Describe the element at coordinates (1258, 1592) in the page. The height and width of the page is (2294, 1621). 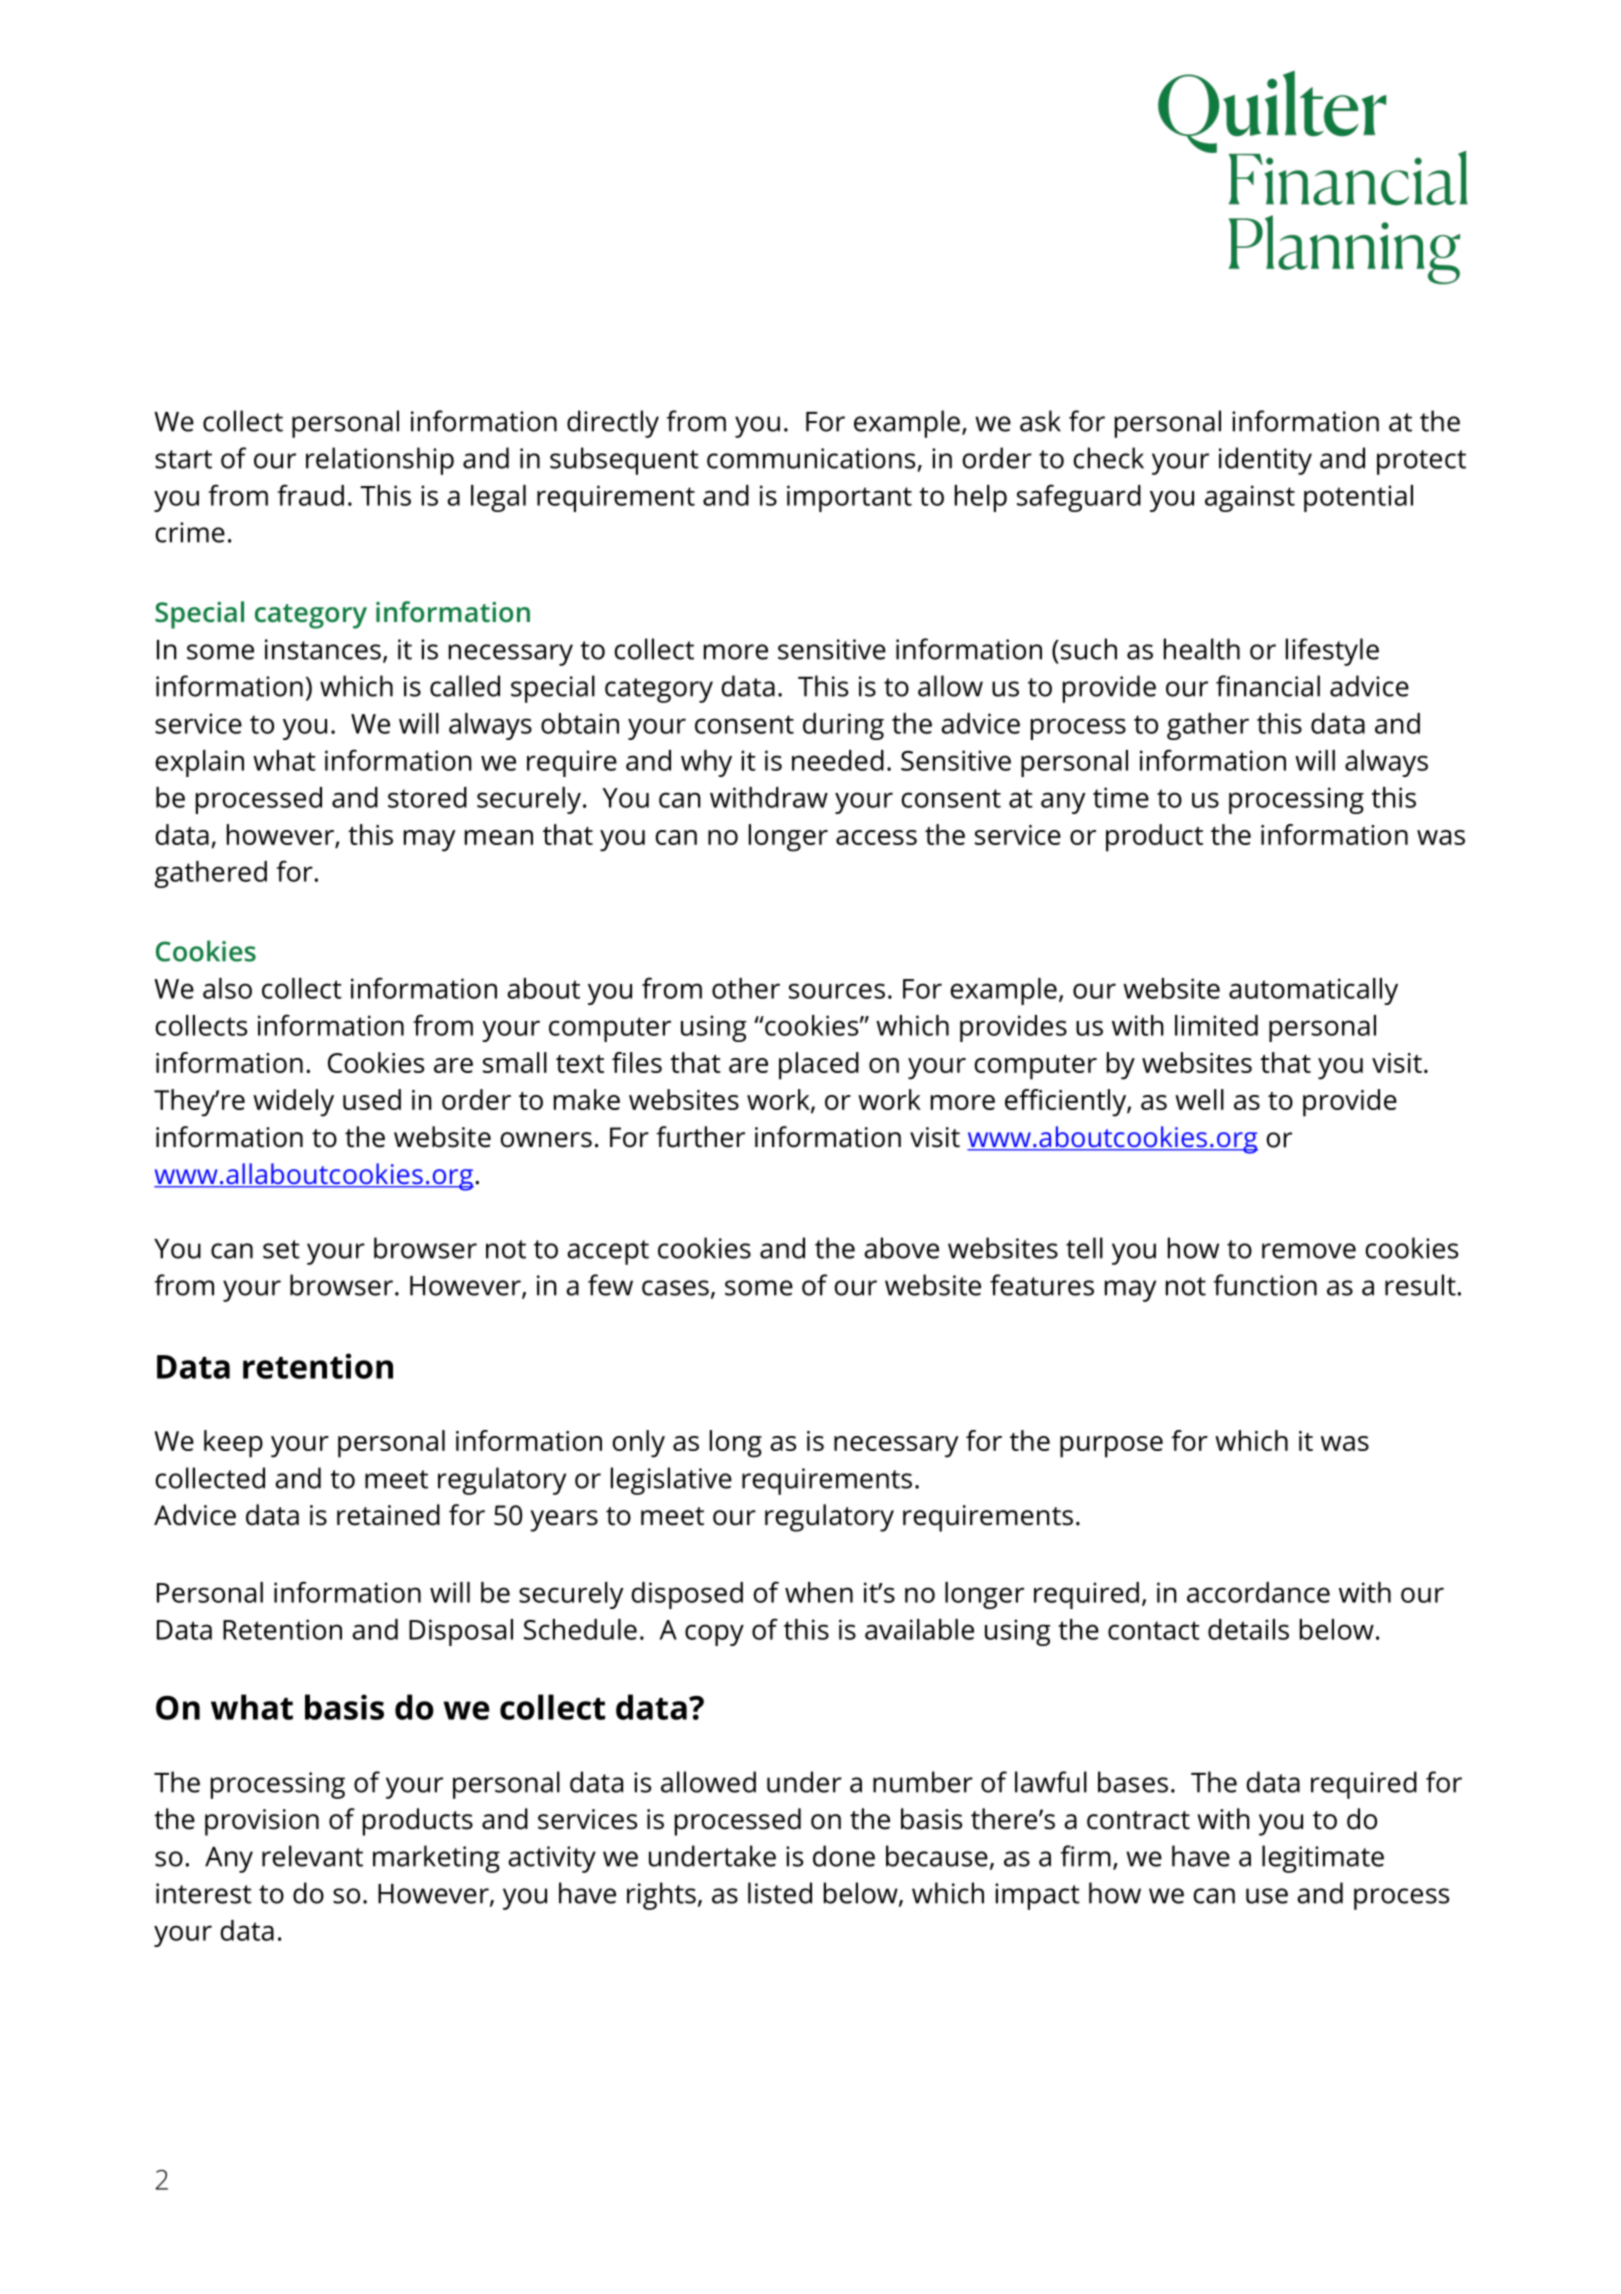
I see `accordance` at that location.
